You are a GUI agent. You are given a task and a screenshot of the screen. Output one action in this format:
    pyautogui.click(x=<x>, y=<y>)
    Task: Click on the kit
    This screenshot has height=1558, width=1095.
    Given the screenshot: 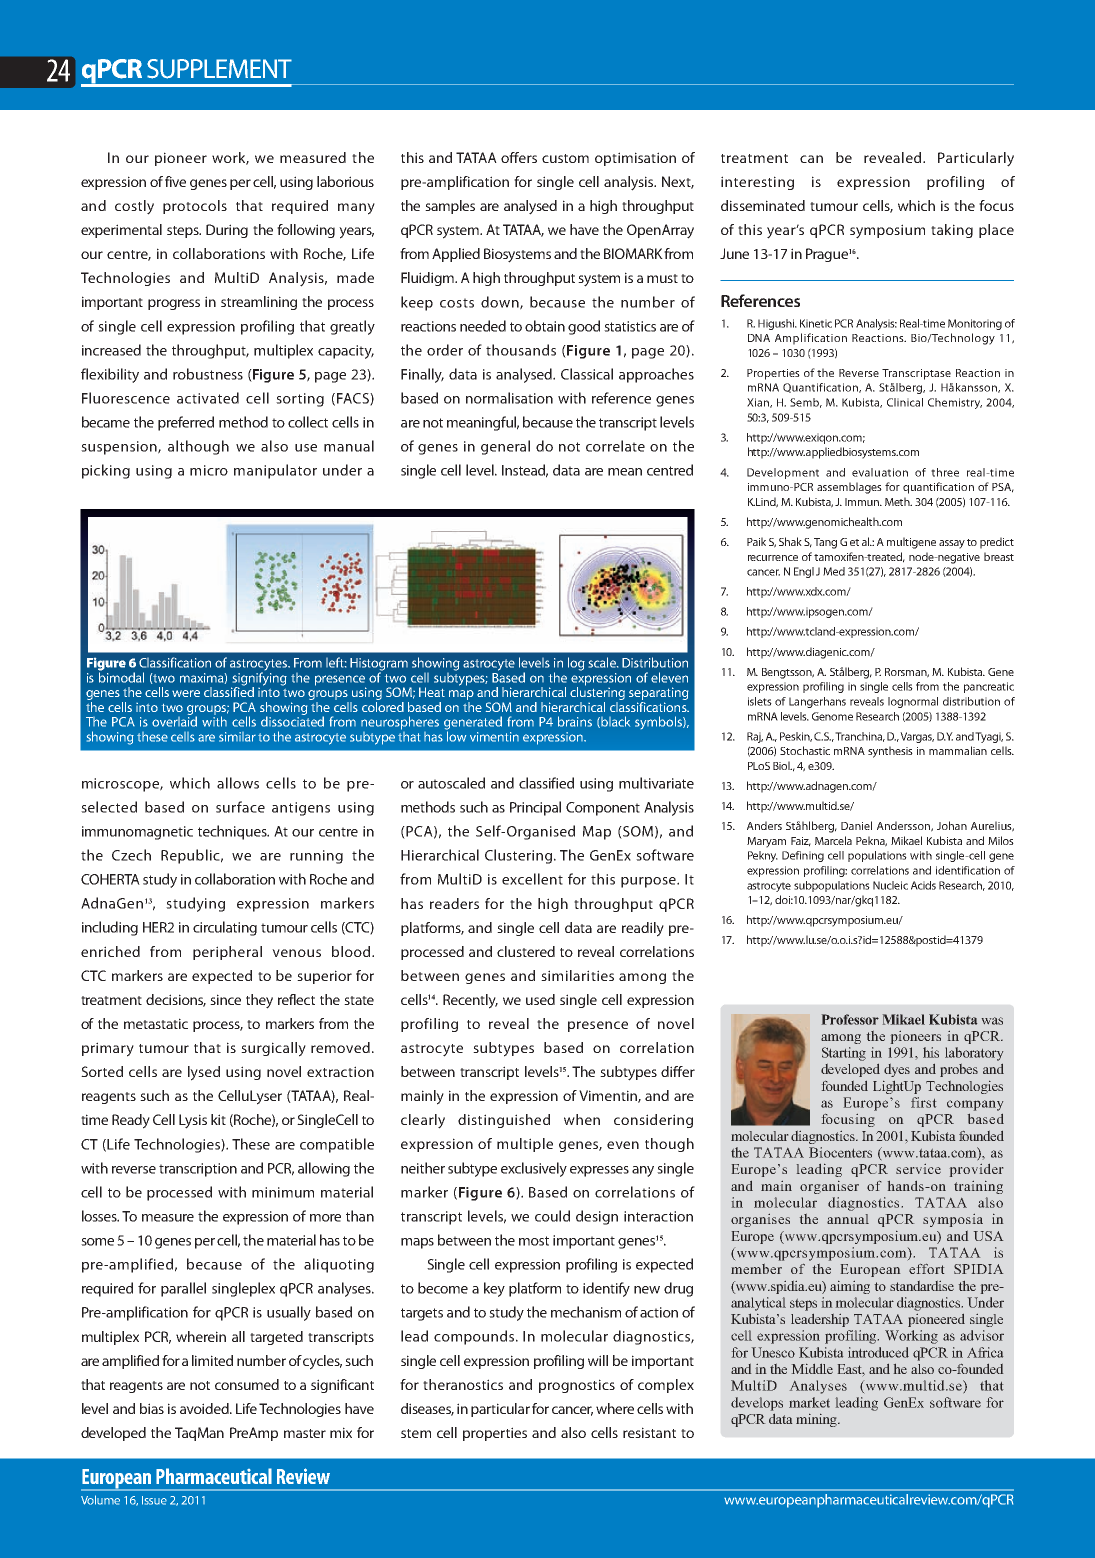 What is the action you would take?
    pyautogui.click(x=218, y=1119)
